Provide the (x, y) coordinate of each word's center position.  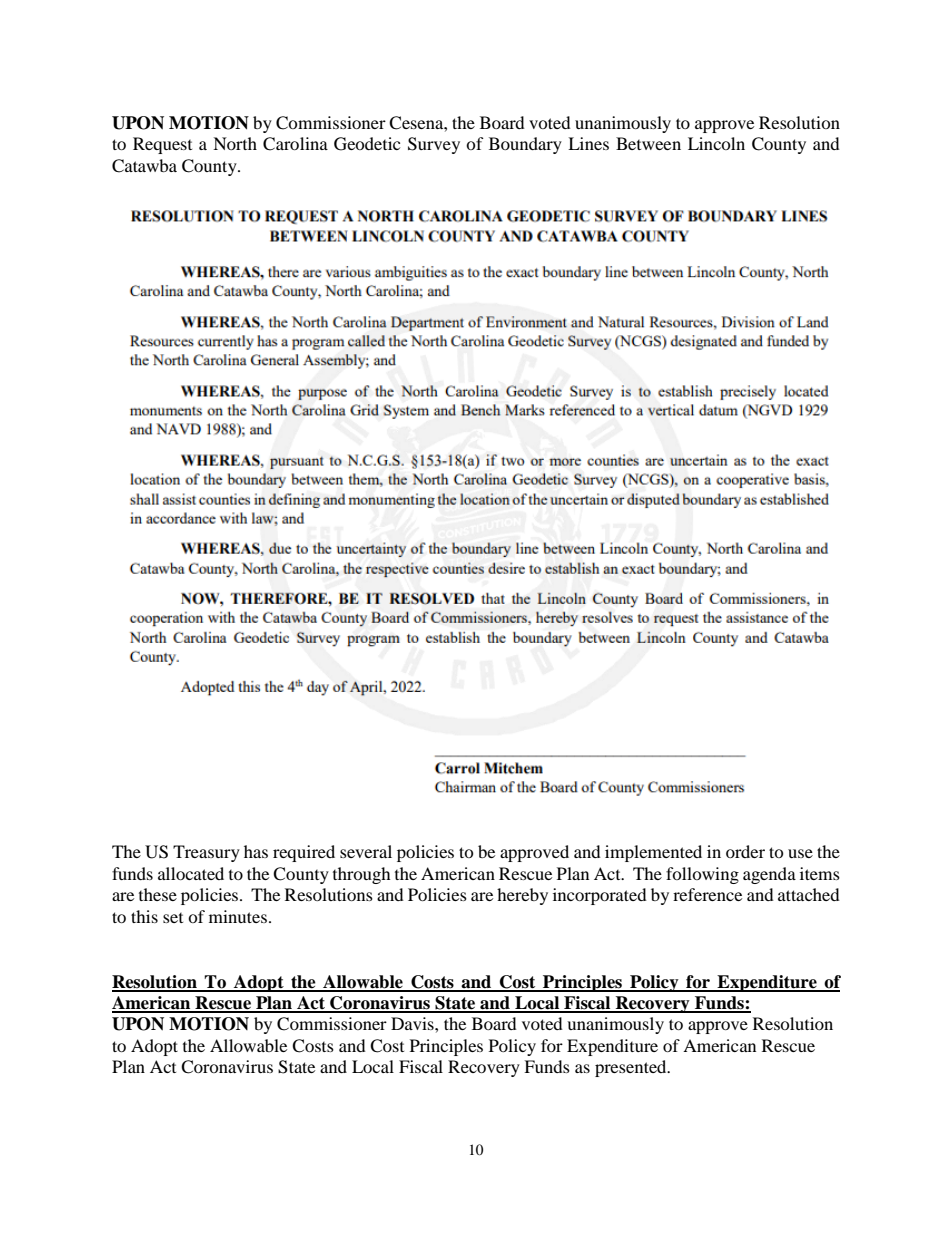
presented (632, 1068)
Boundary (525, 145)
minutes (238, 916)
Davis (413, 1023)
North (235, 143)
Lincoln (716, 143)
